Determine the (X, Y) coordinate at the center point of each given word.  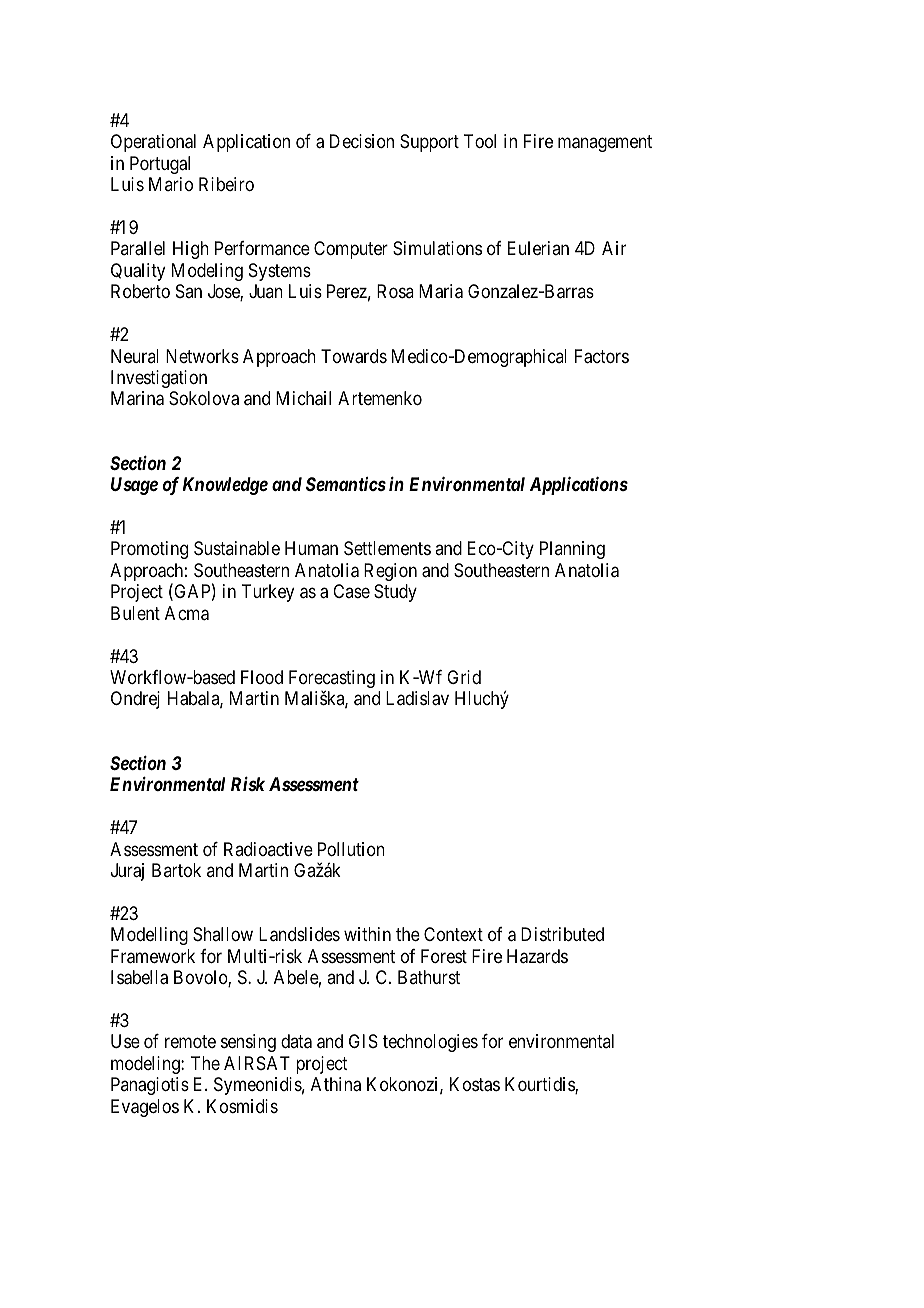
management (605, 143)
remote (190, 1042)
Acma (187, 613)
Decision (362, 141)
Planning (572, 550)
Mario (171, 184)
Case (351, 591)
